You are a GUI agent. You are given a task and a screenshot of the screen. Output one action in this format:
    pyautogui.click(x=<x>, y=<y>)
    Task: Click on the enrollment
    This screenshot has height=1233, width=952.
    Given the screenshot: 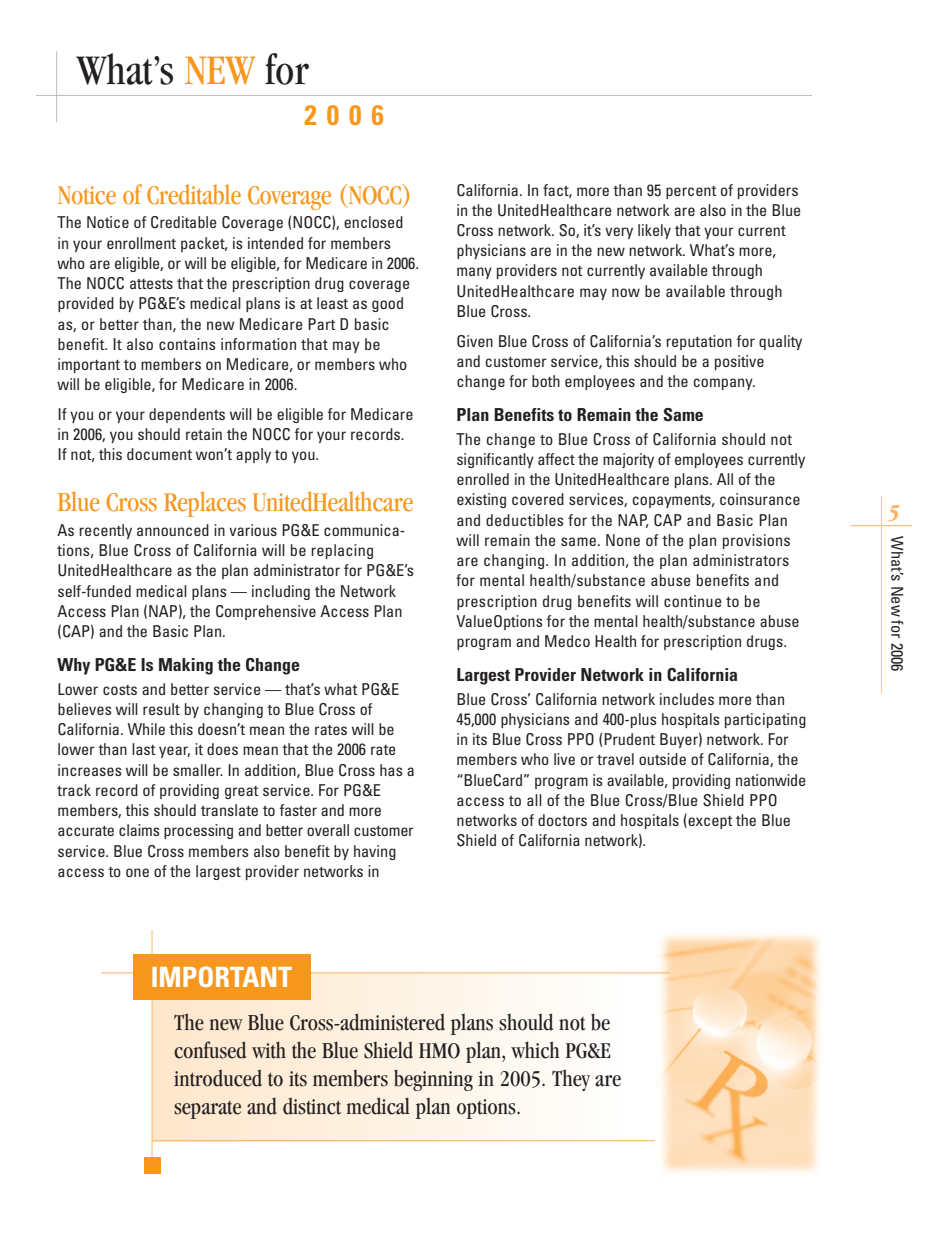 What is the action you would take?
    pyautogui.click(x=141, y=243)
